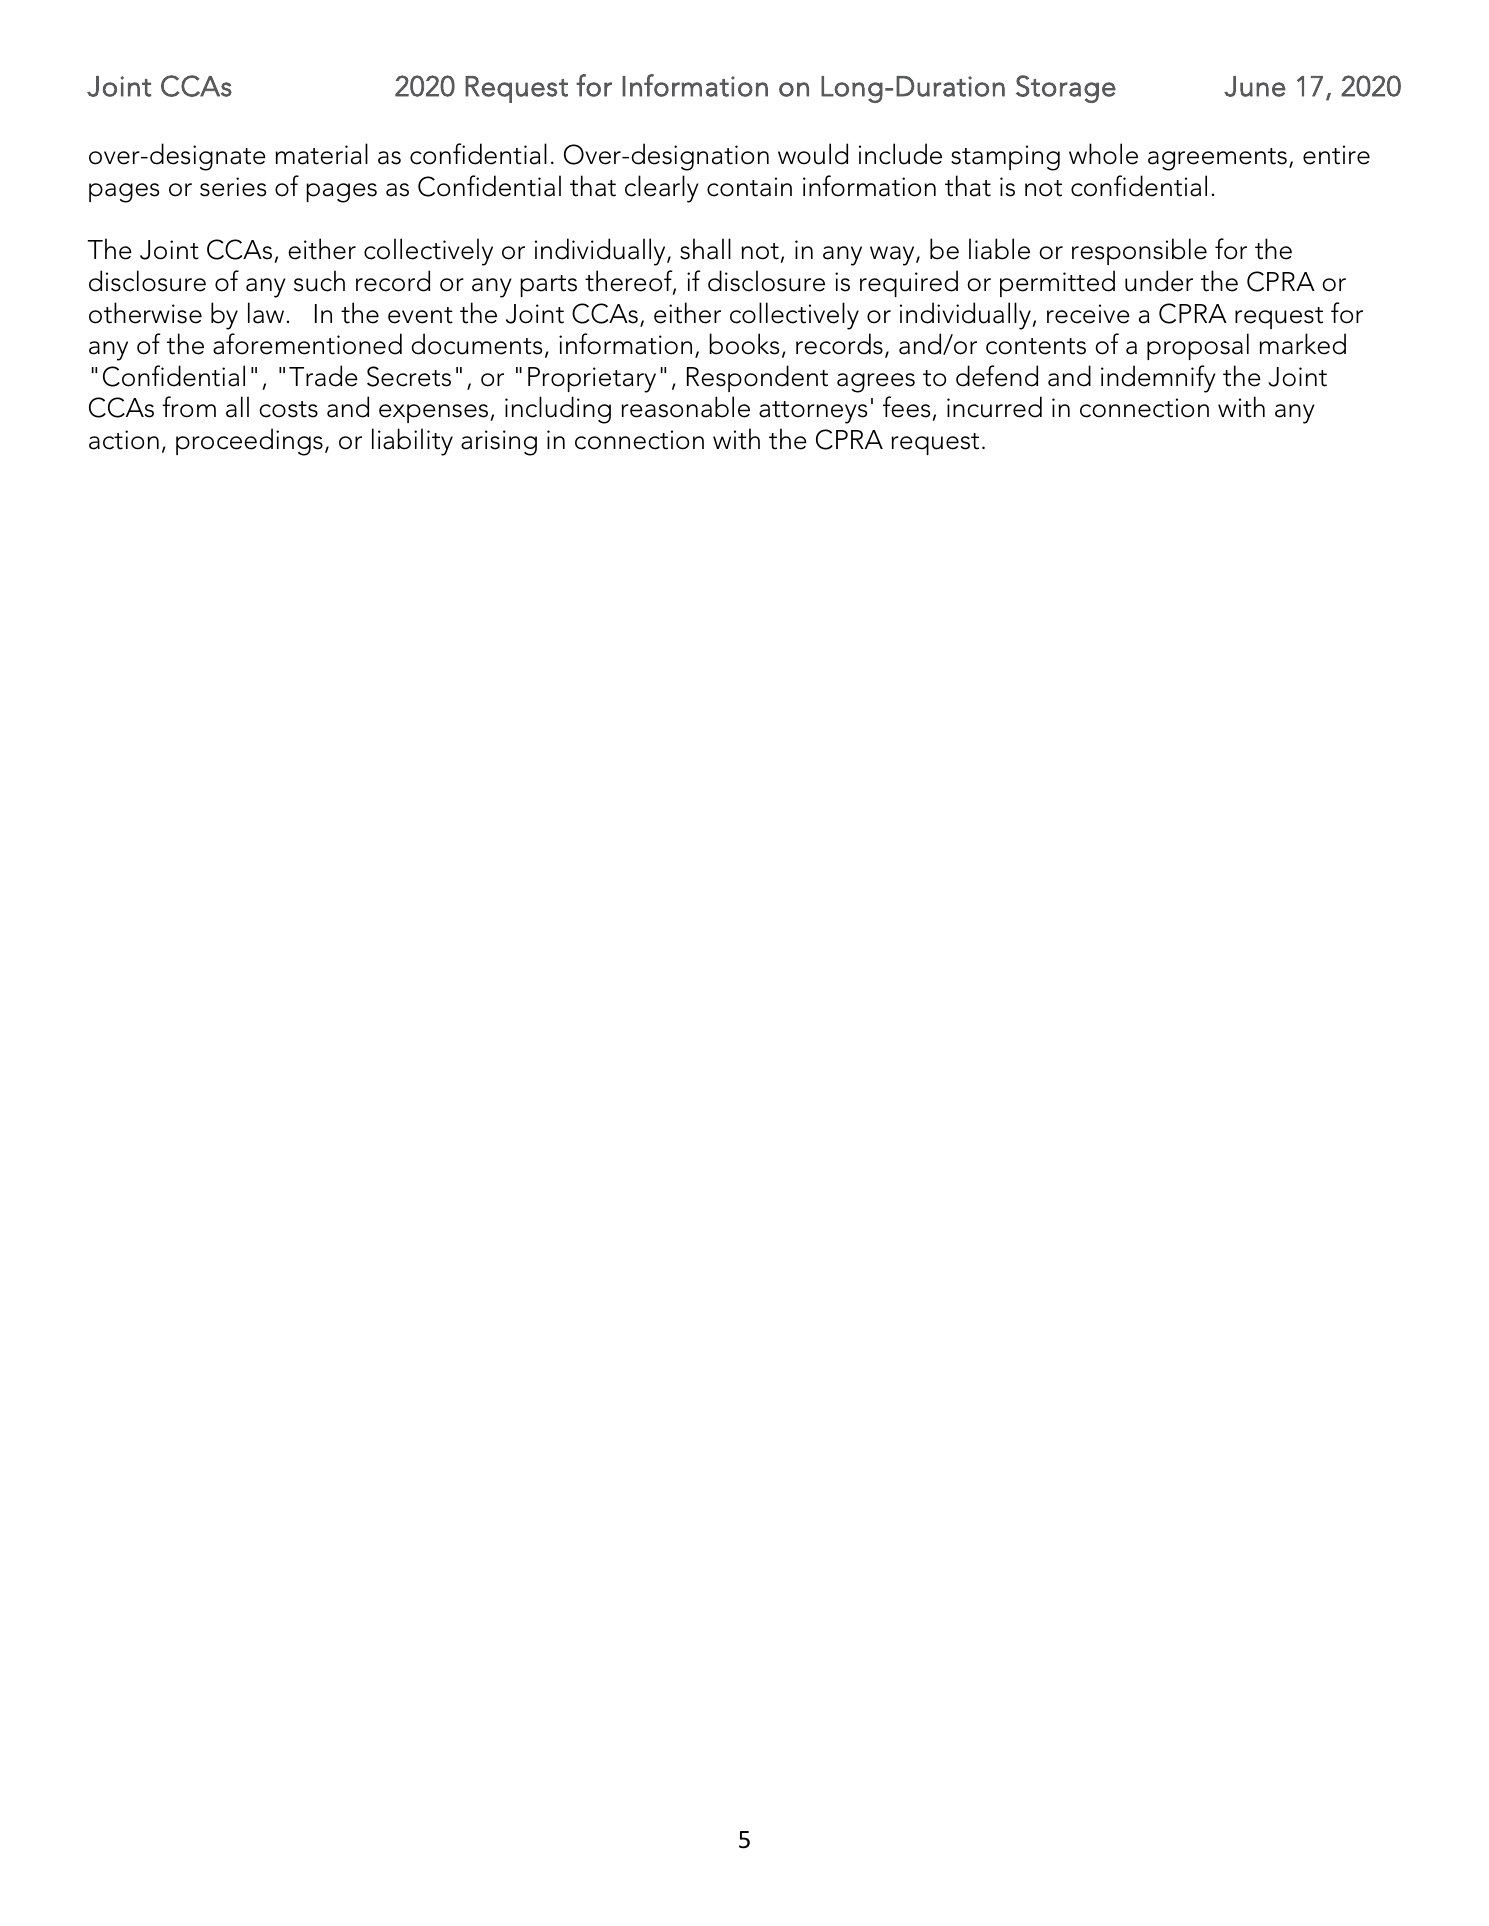 The height and width of the screenshot is (1926, 1489). What do you see at coordinates (1255, 86) in the screenshot?
I see `June` at bounding box center [1255, 86].
